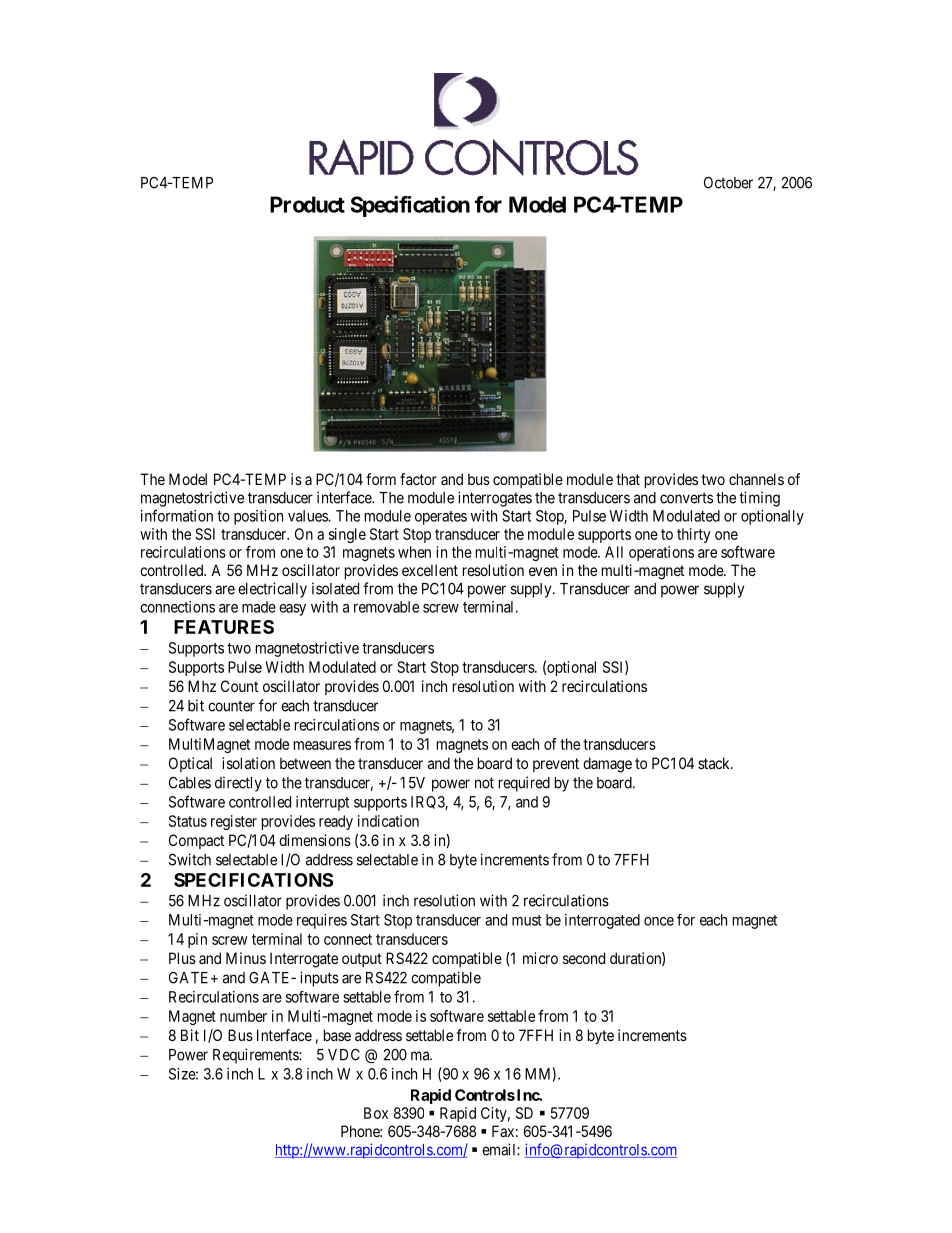  I want to click on Product, so click(307, 204).
